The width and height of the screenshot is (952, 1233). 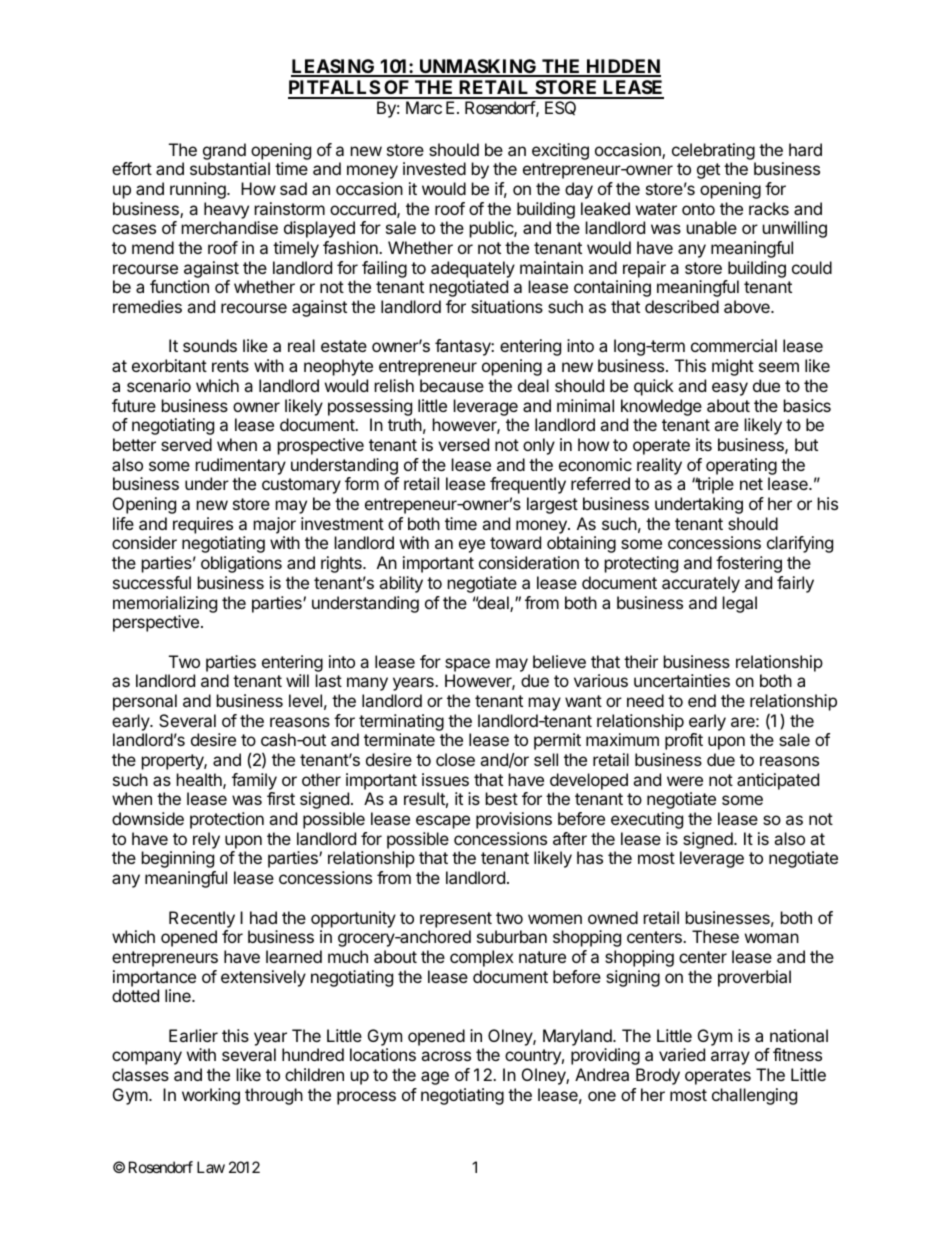 What do you see at coordinates (478, 67) in the screenshot?
I see `UNMASKING` at bounding box center [478, 67].
